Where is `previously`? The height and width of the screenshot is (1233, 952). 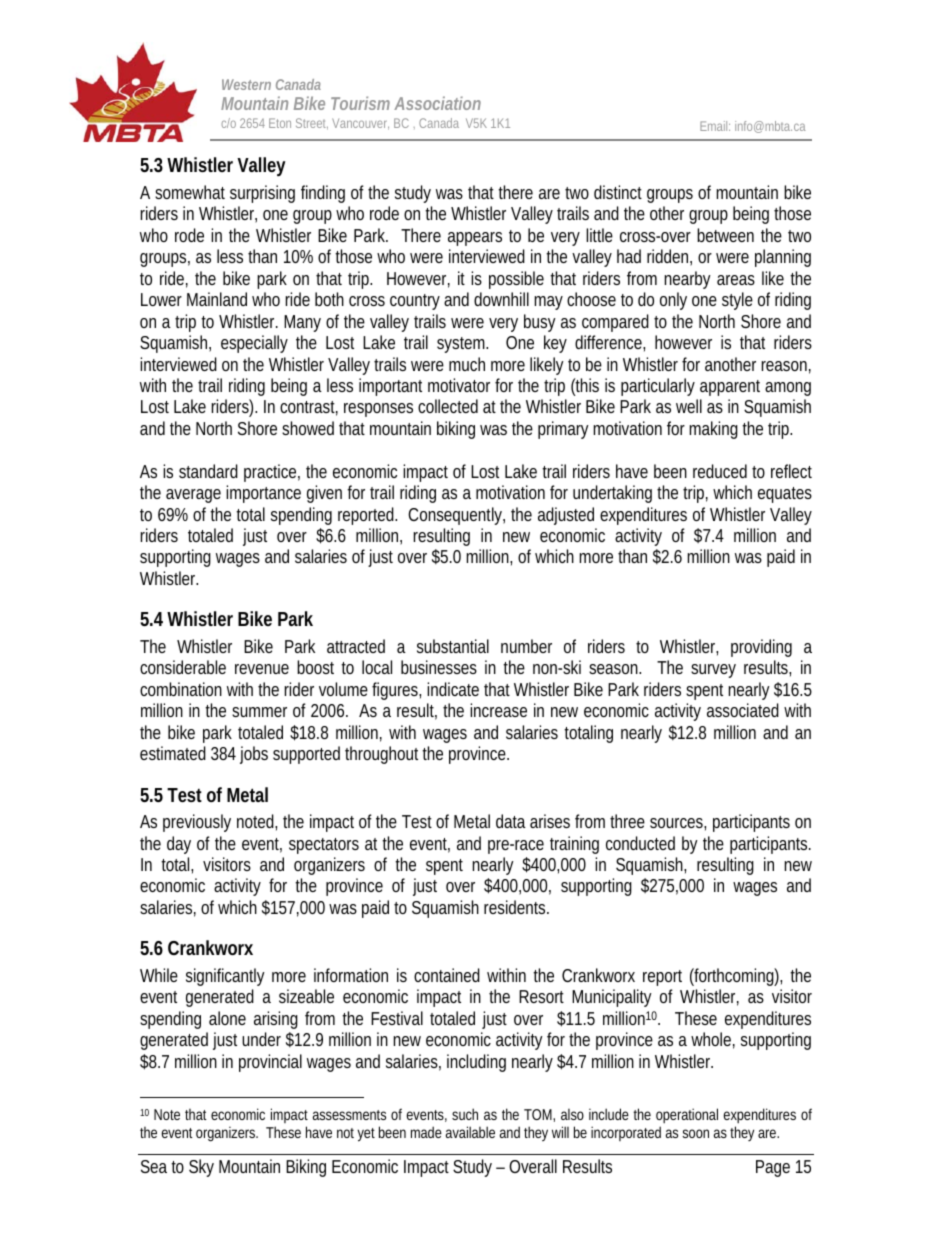 previously is located at coordinates (197, 823).
